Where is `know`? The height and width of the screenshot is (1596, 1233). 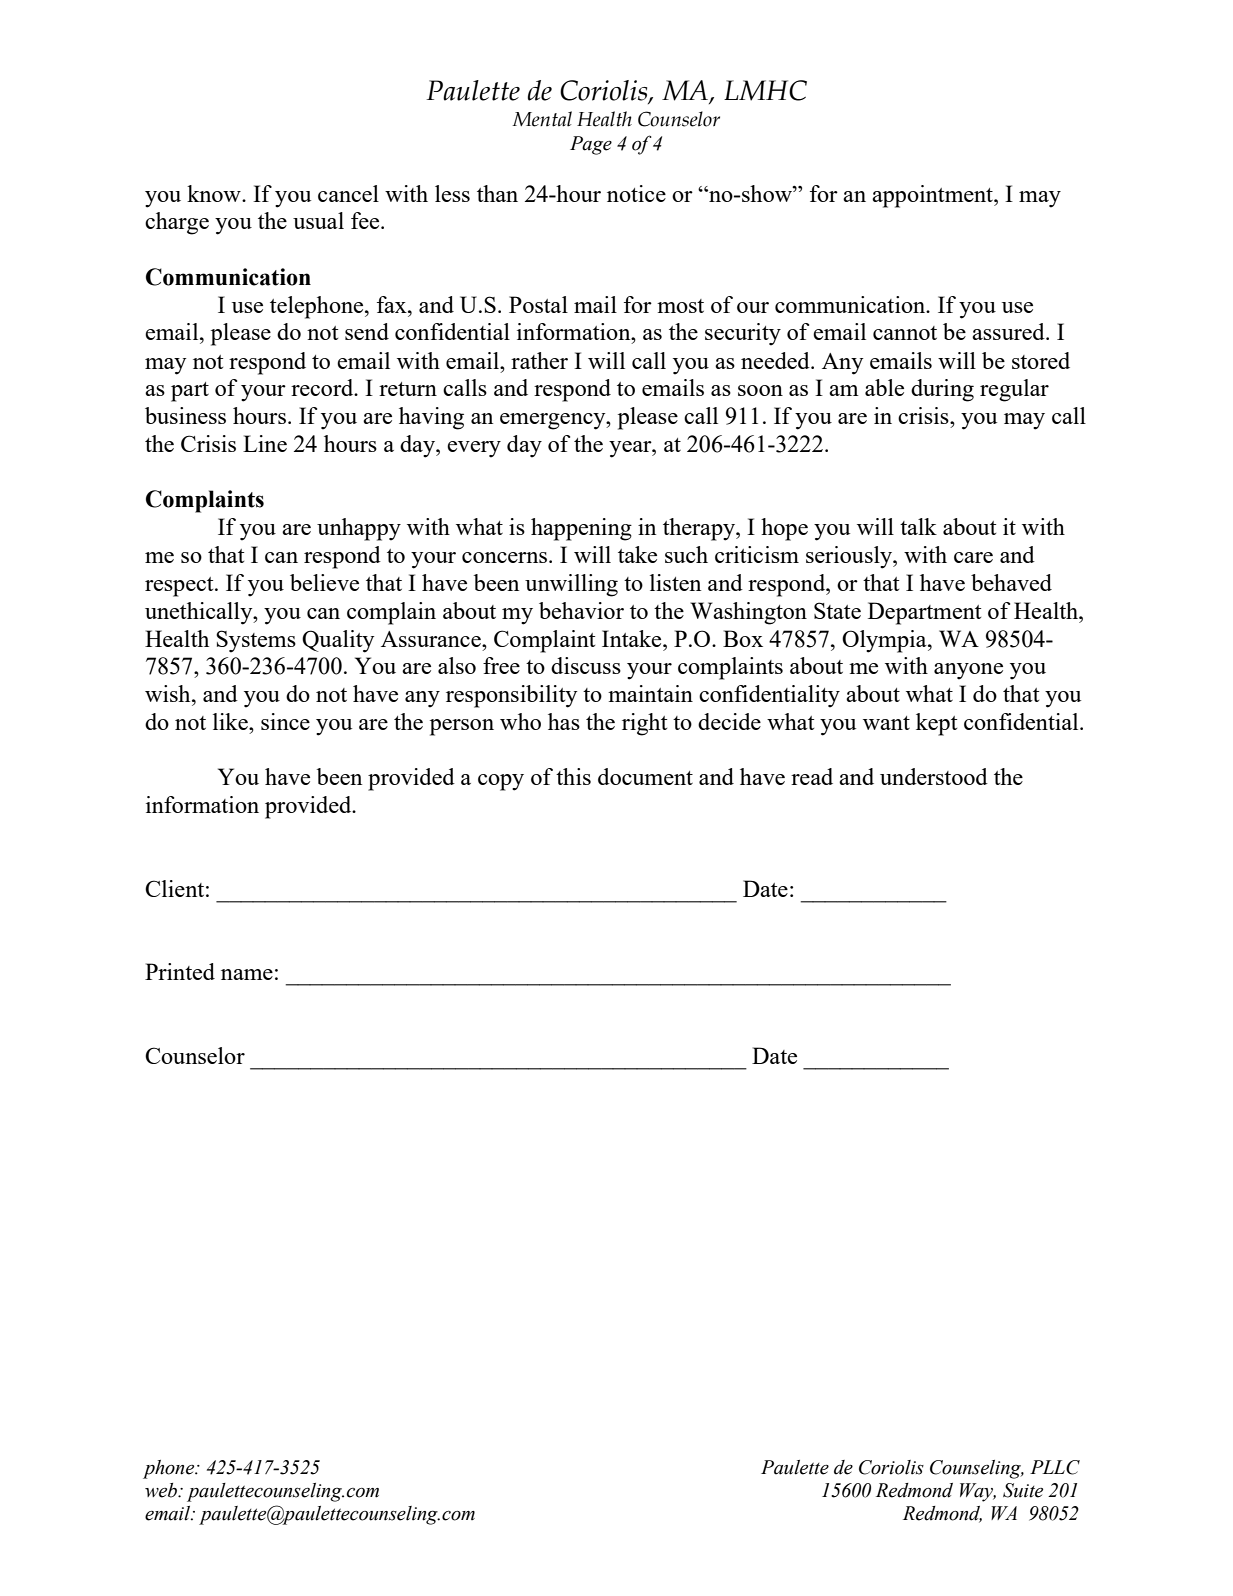 know is located at coordinates (215, 193).
